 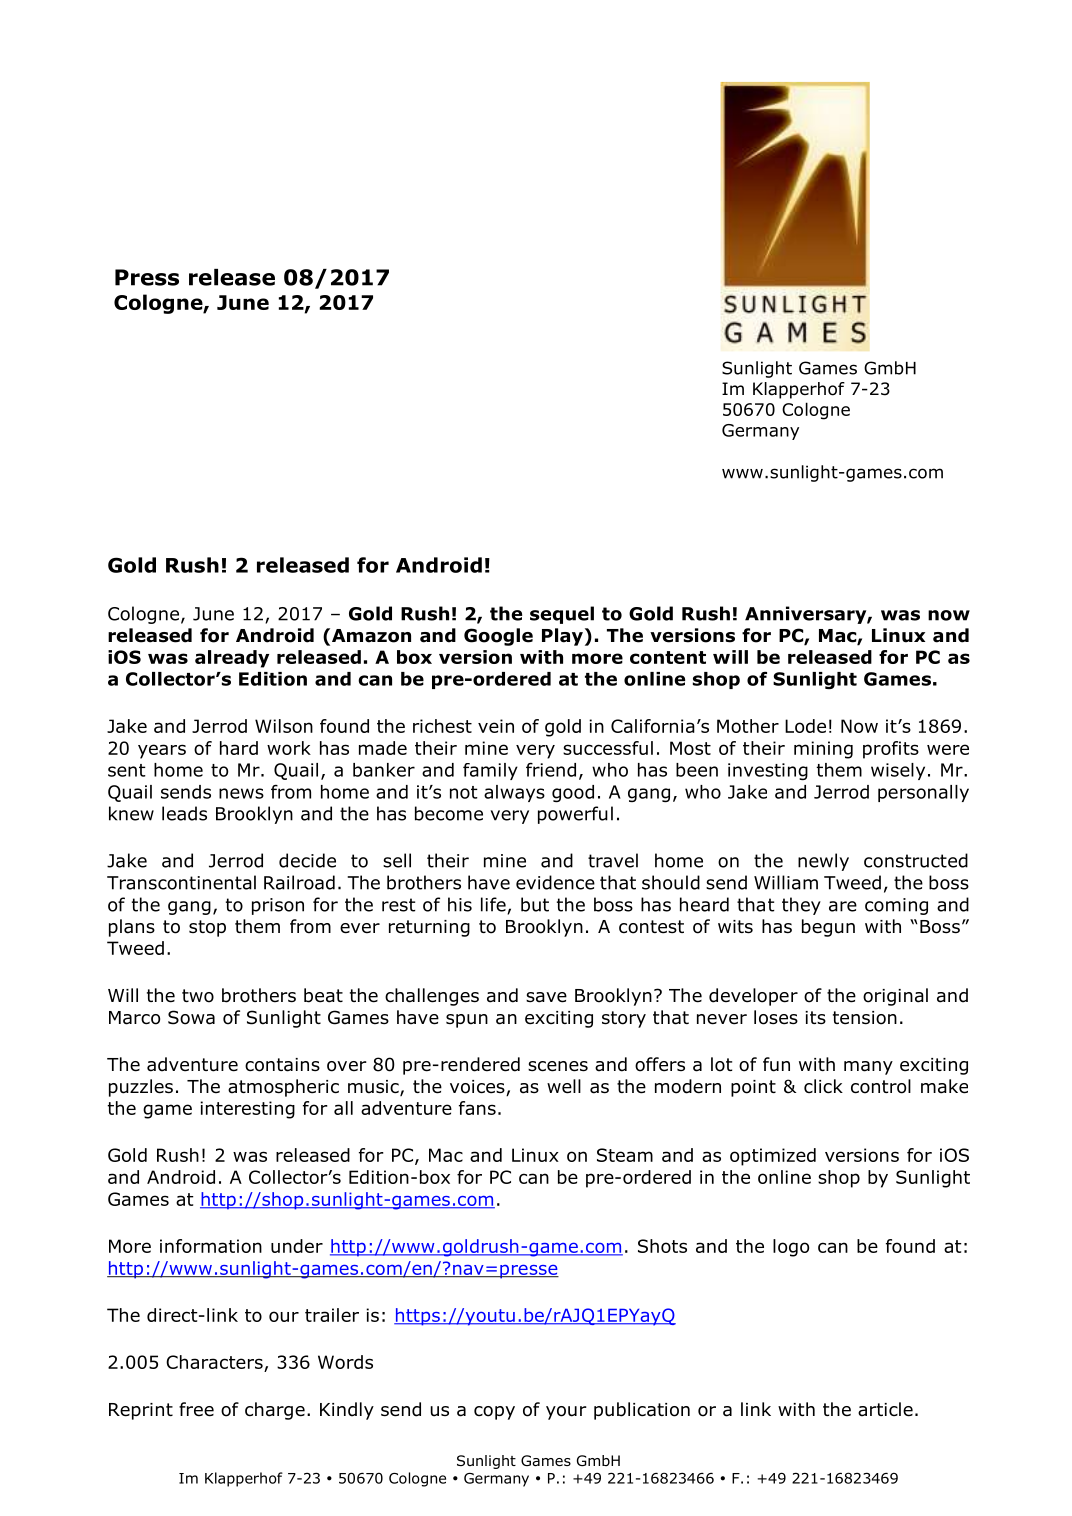 What do you see at coordinates (823, 862) in the screenshot?
I see `newly` at bounding box center [823, 862].
